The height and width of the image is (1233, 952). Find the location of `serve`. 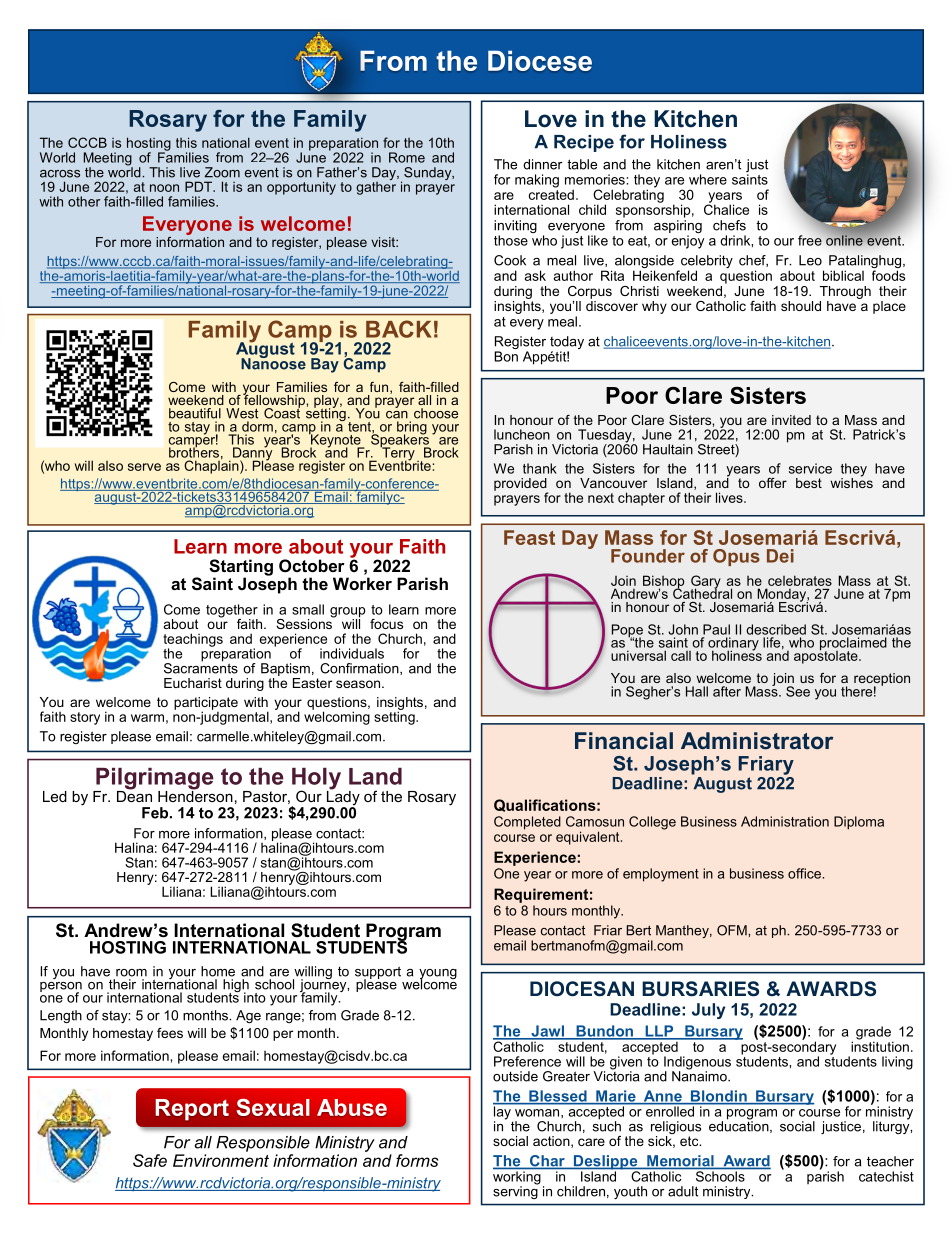

serve is located at coordinates (144, 467).
